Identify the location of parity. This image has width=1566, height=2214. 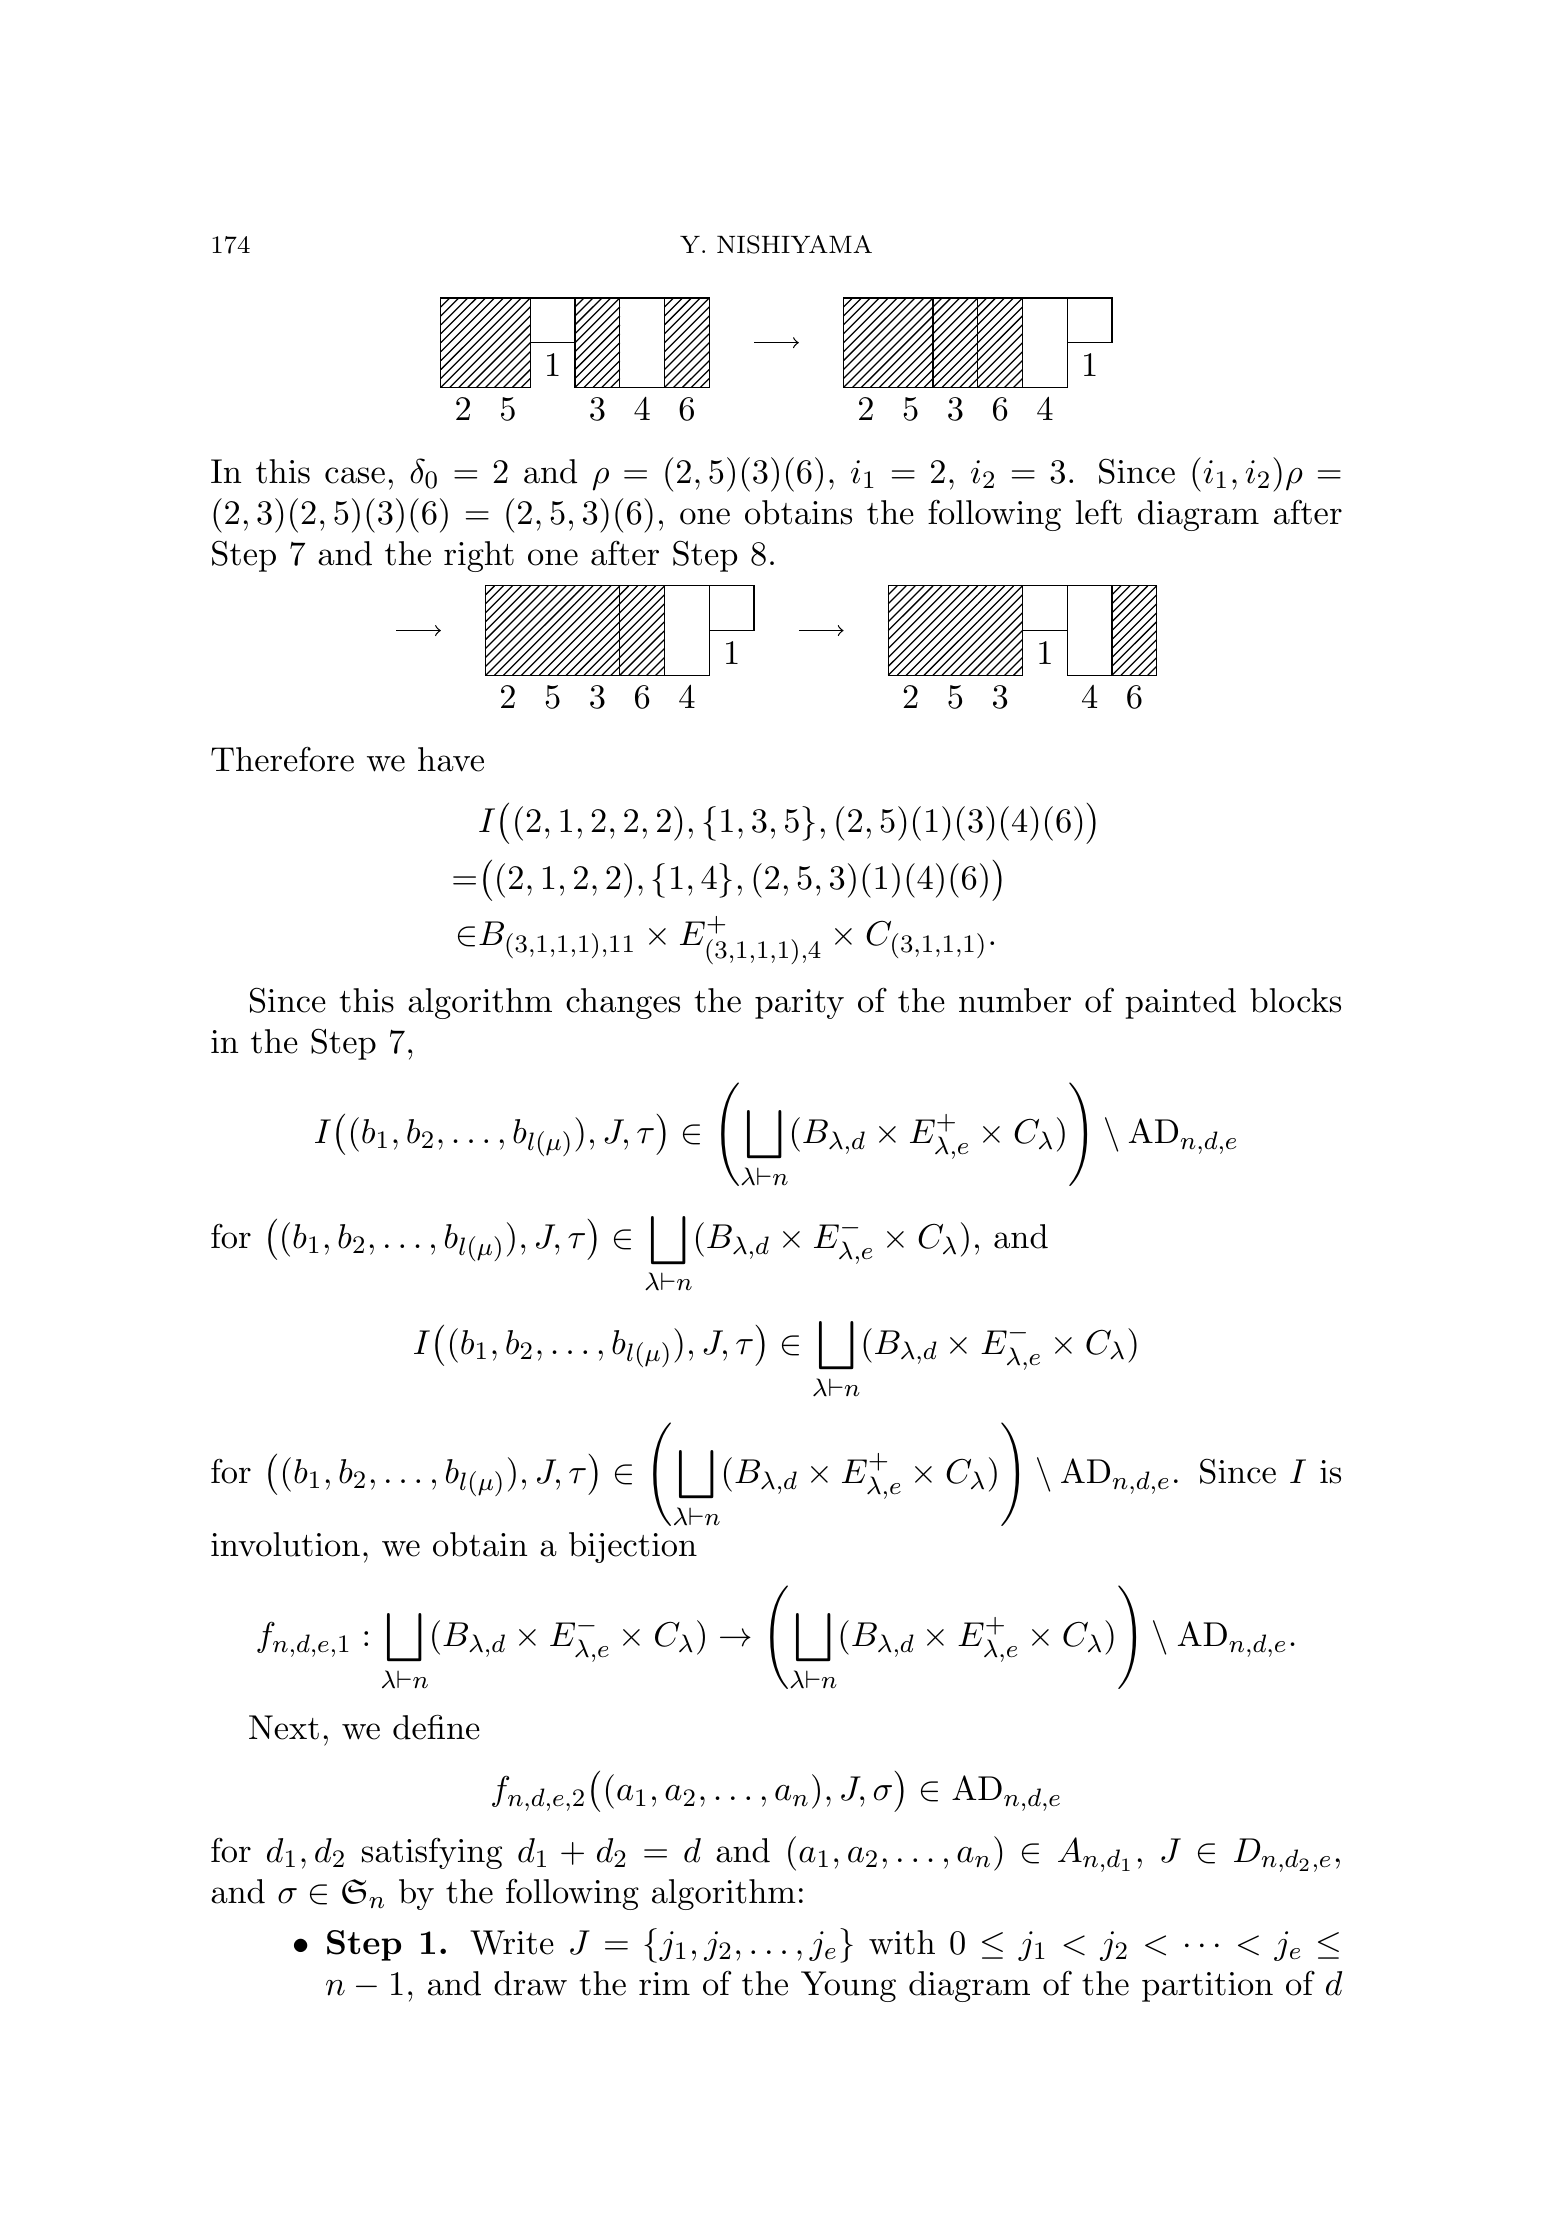
(799, 1004).
